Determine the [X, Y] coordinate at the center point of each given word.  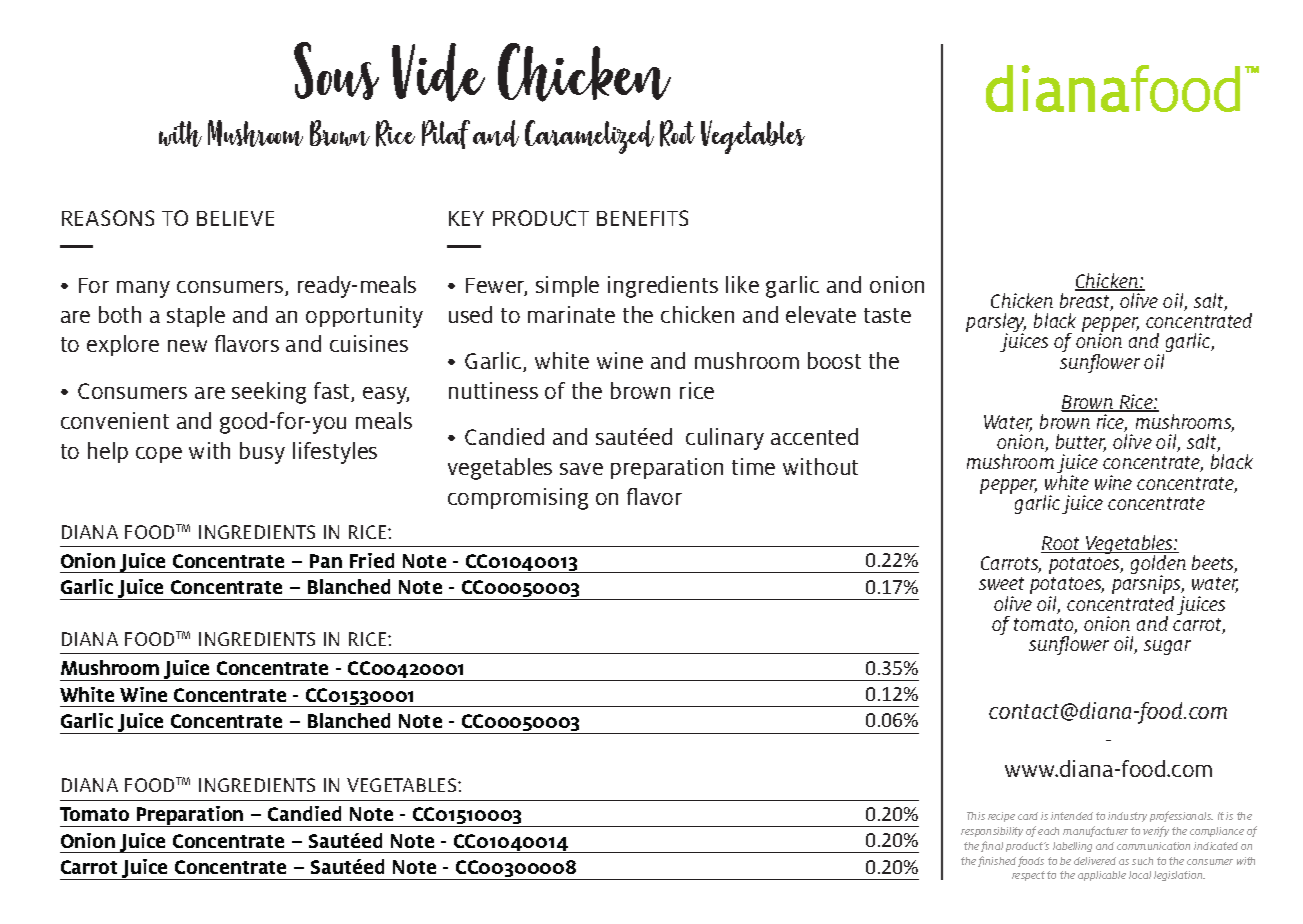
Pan [326, 561]
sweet [1001, 583]
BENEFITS [642, 218]
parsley [996, 324]
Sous [336, 71]
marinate [571, 314]
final [992, 846]
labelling [1072, 847]
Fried [372, 560]
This [976, 816]
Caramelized [589, 137]
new [187, 346]
